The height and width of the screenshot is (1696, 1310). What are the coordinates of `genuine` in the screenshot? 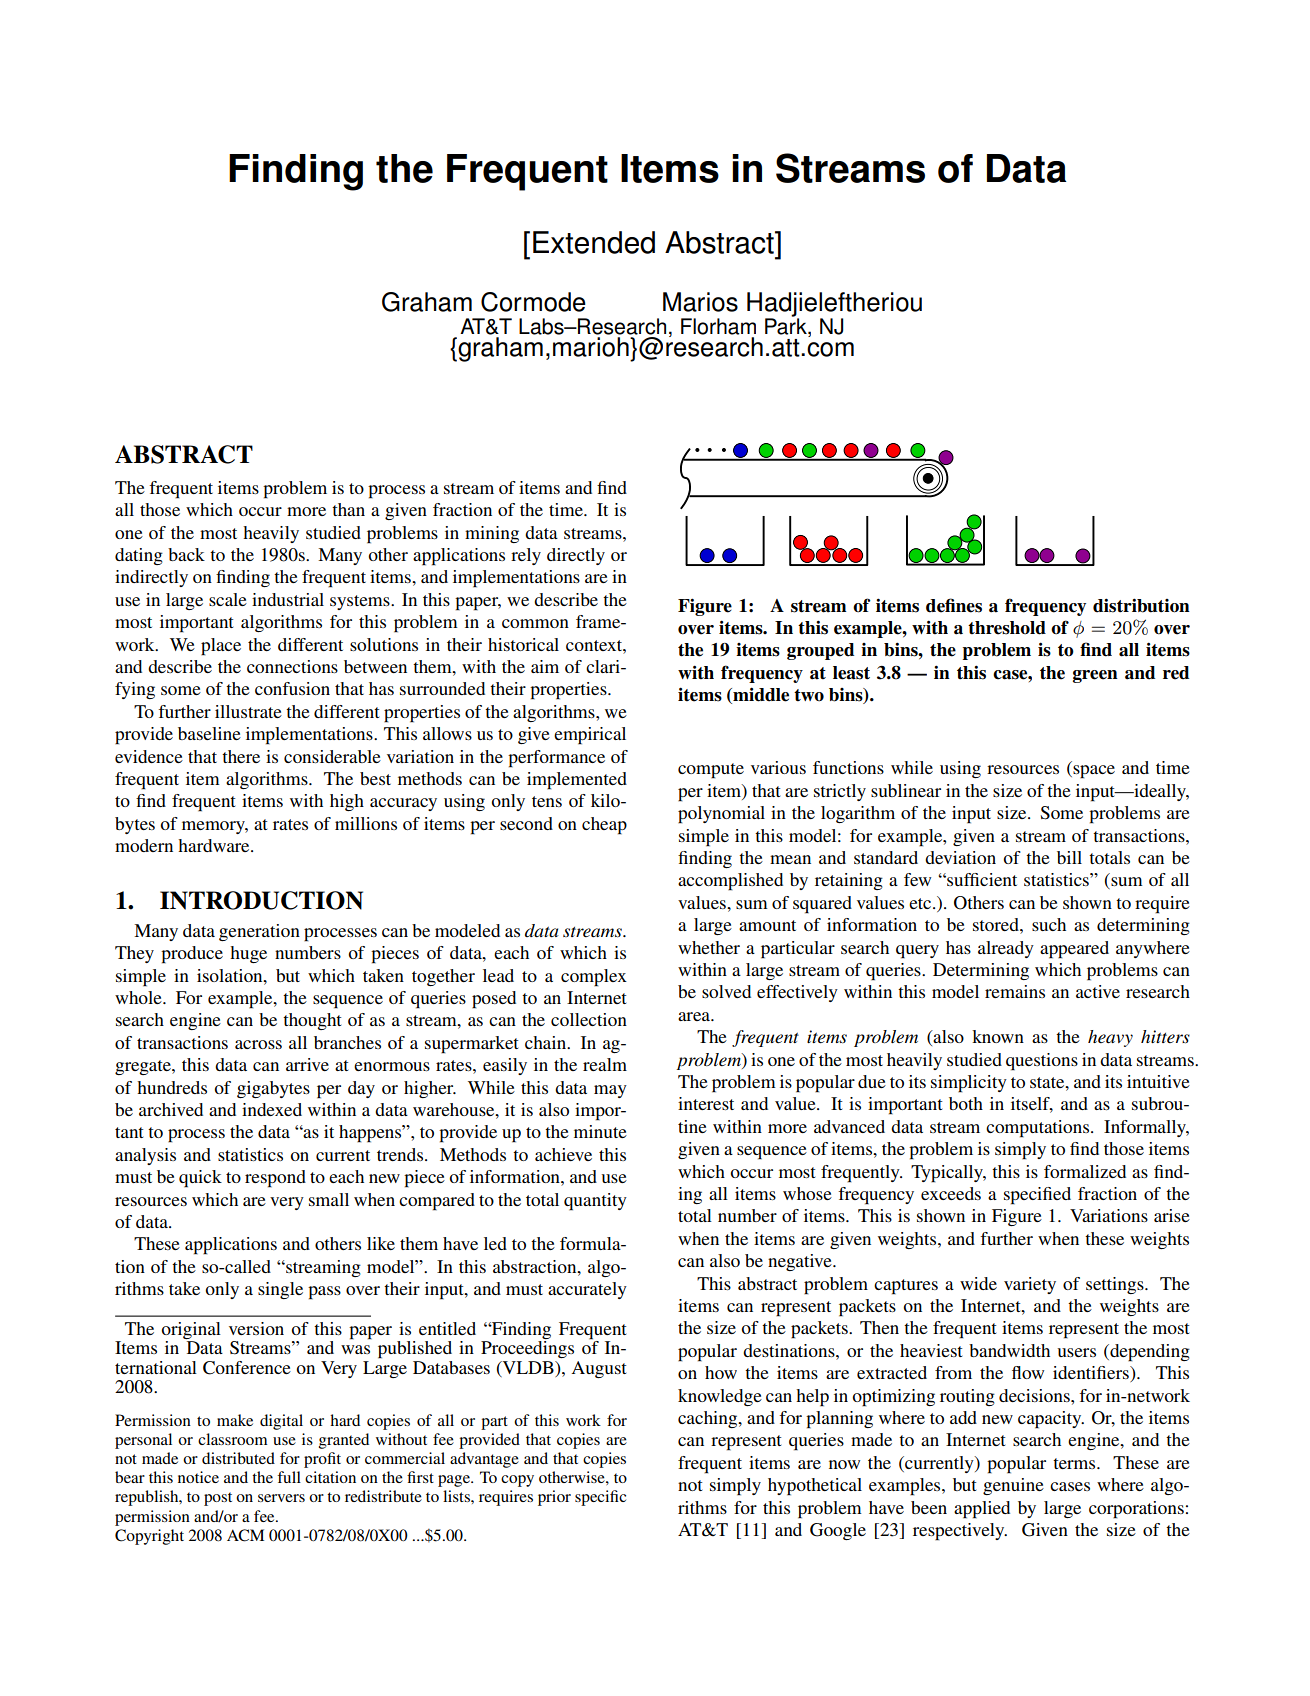 It's located at (1013, 1486).
